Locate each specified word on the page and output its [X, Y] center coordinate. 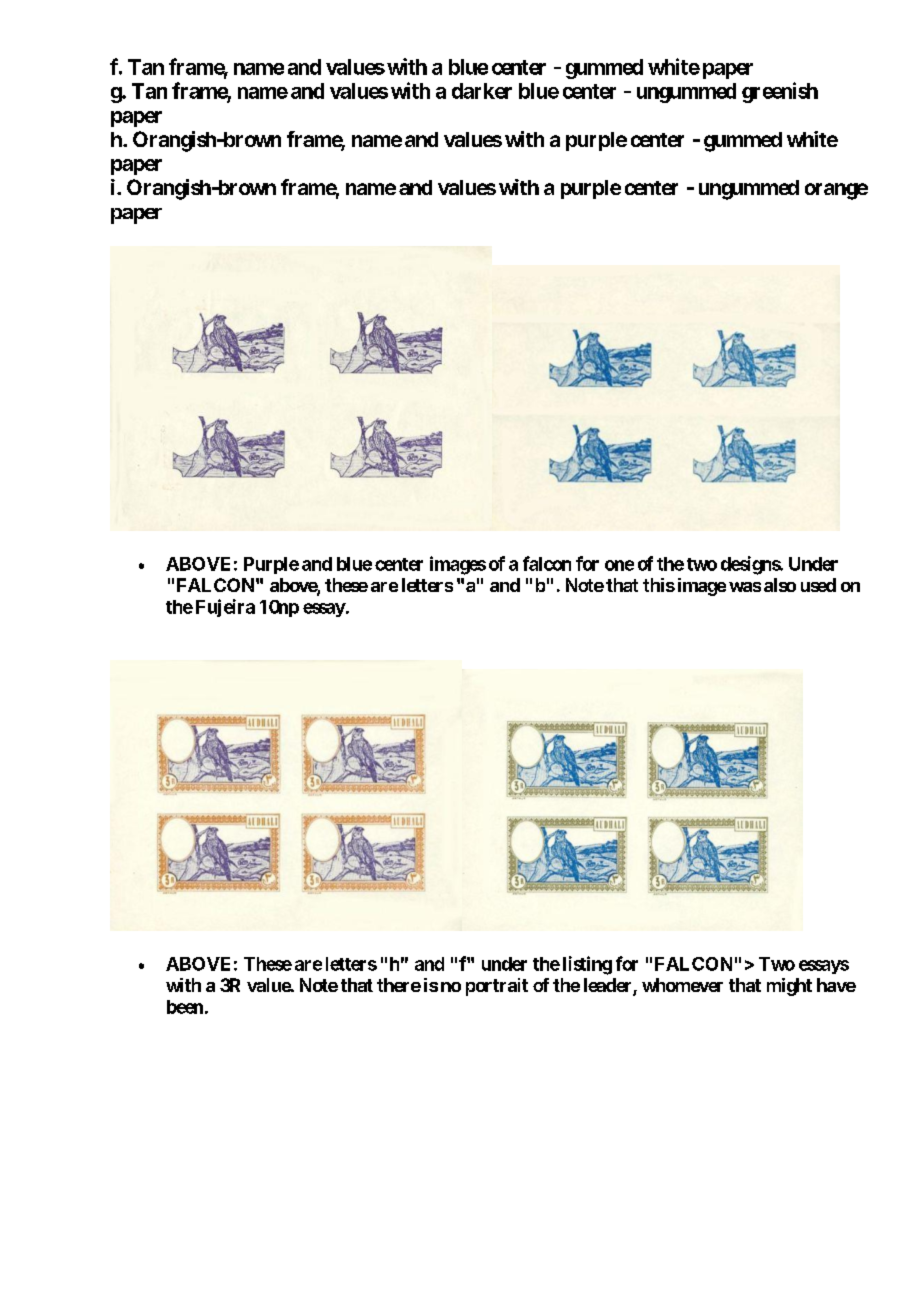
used [818, 585]
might [789, 987]
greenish [780, 92]
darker [482, 91]
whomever [682, 985]
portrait [497, 987]
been [185, 1007]
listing [587, 965]
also [780, 585]
